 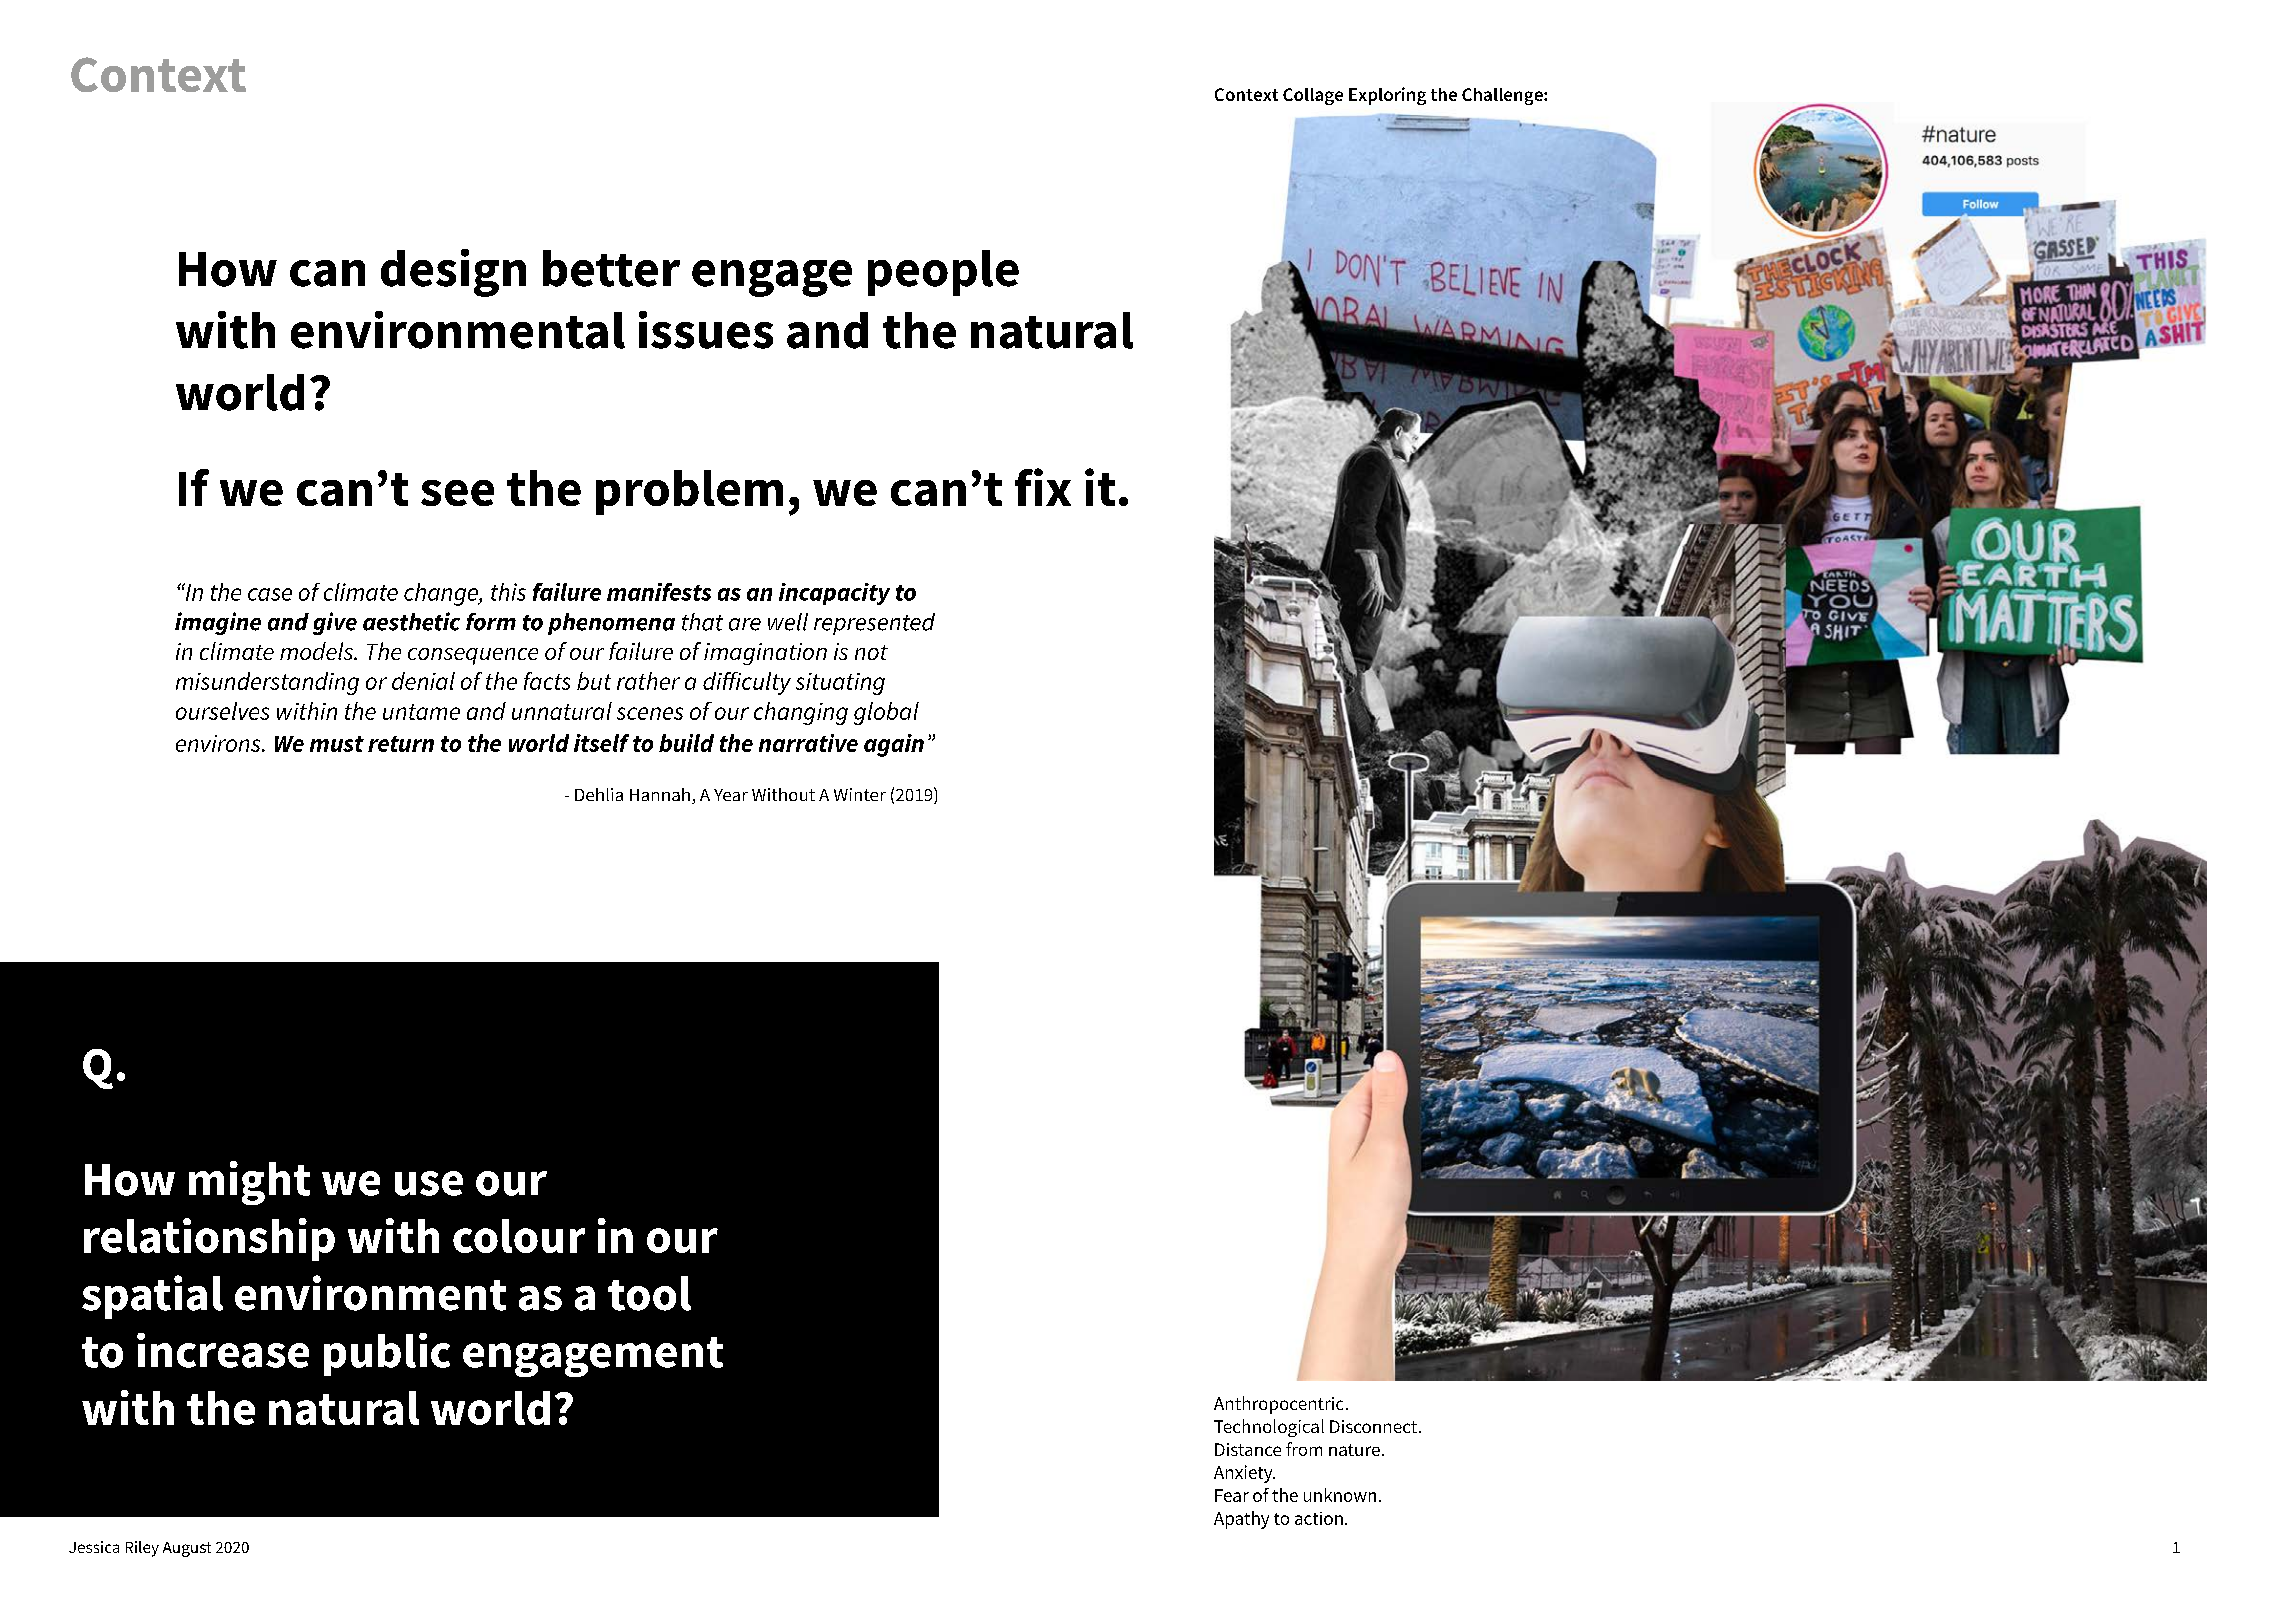 What do you see at coordinates (894, 745) in the document?
I see `again` at bounding box center [894, 745].
